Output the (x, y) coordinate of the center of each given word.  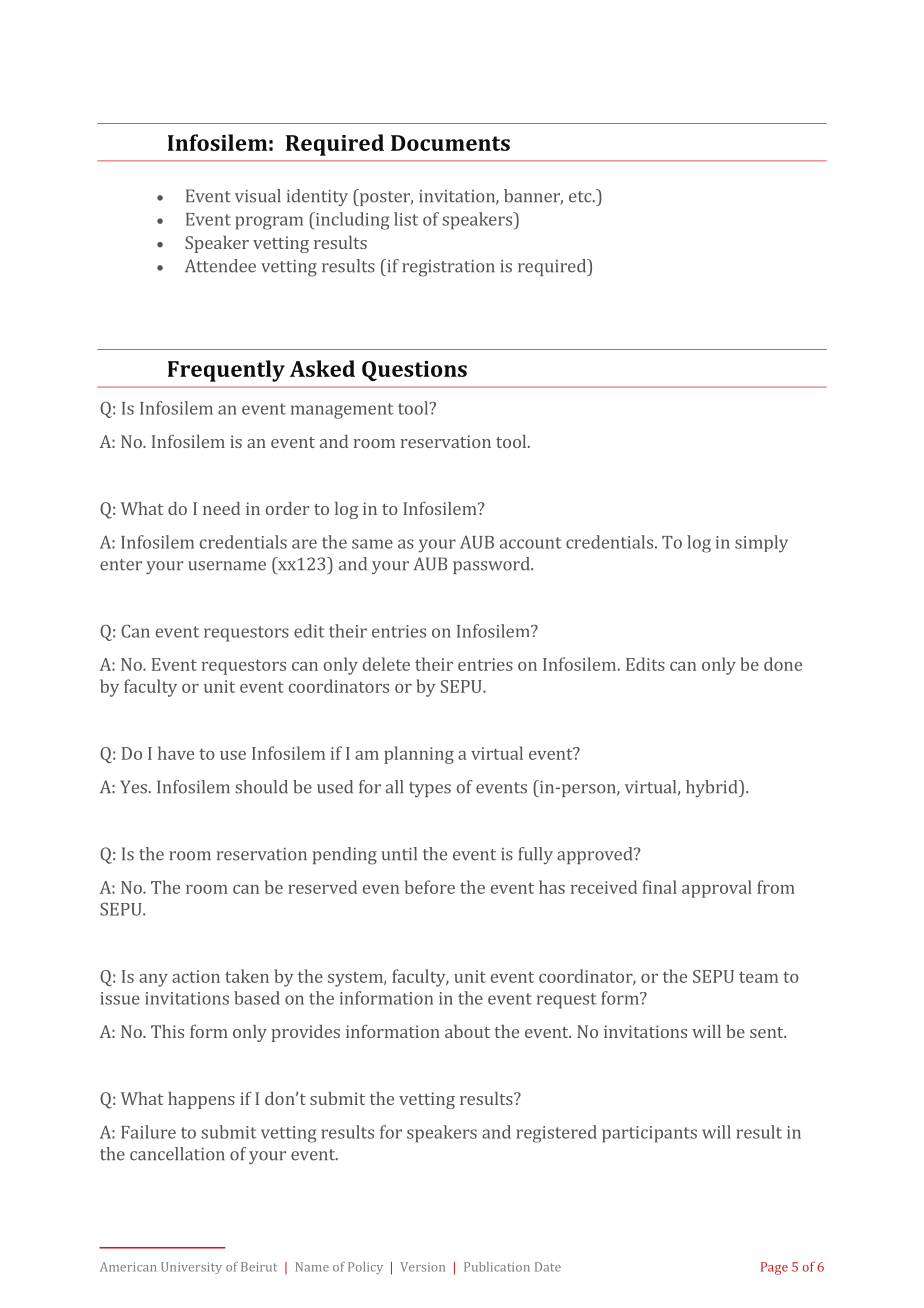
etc (581, 197)
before (430, 887)
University (191, 1268)
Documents (450, 143)
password (492, 565)
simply (761, 544)
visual (258, 196)
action (196, 976)
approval (717, 889)
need (221, 508)
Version (422, 1267)
